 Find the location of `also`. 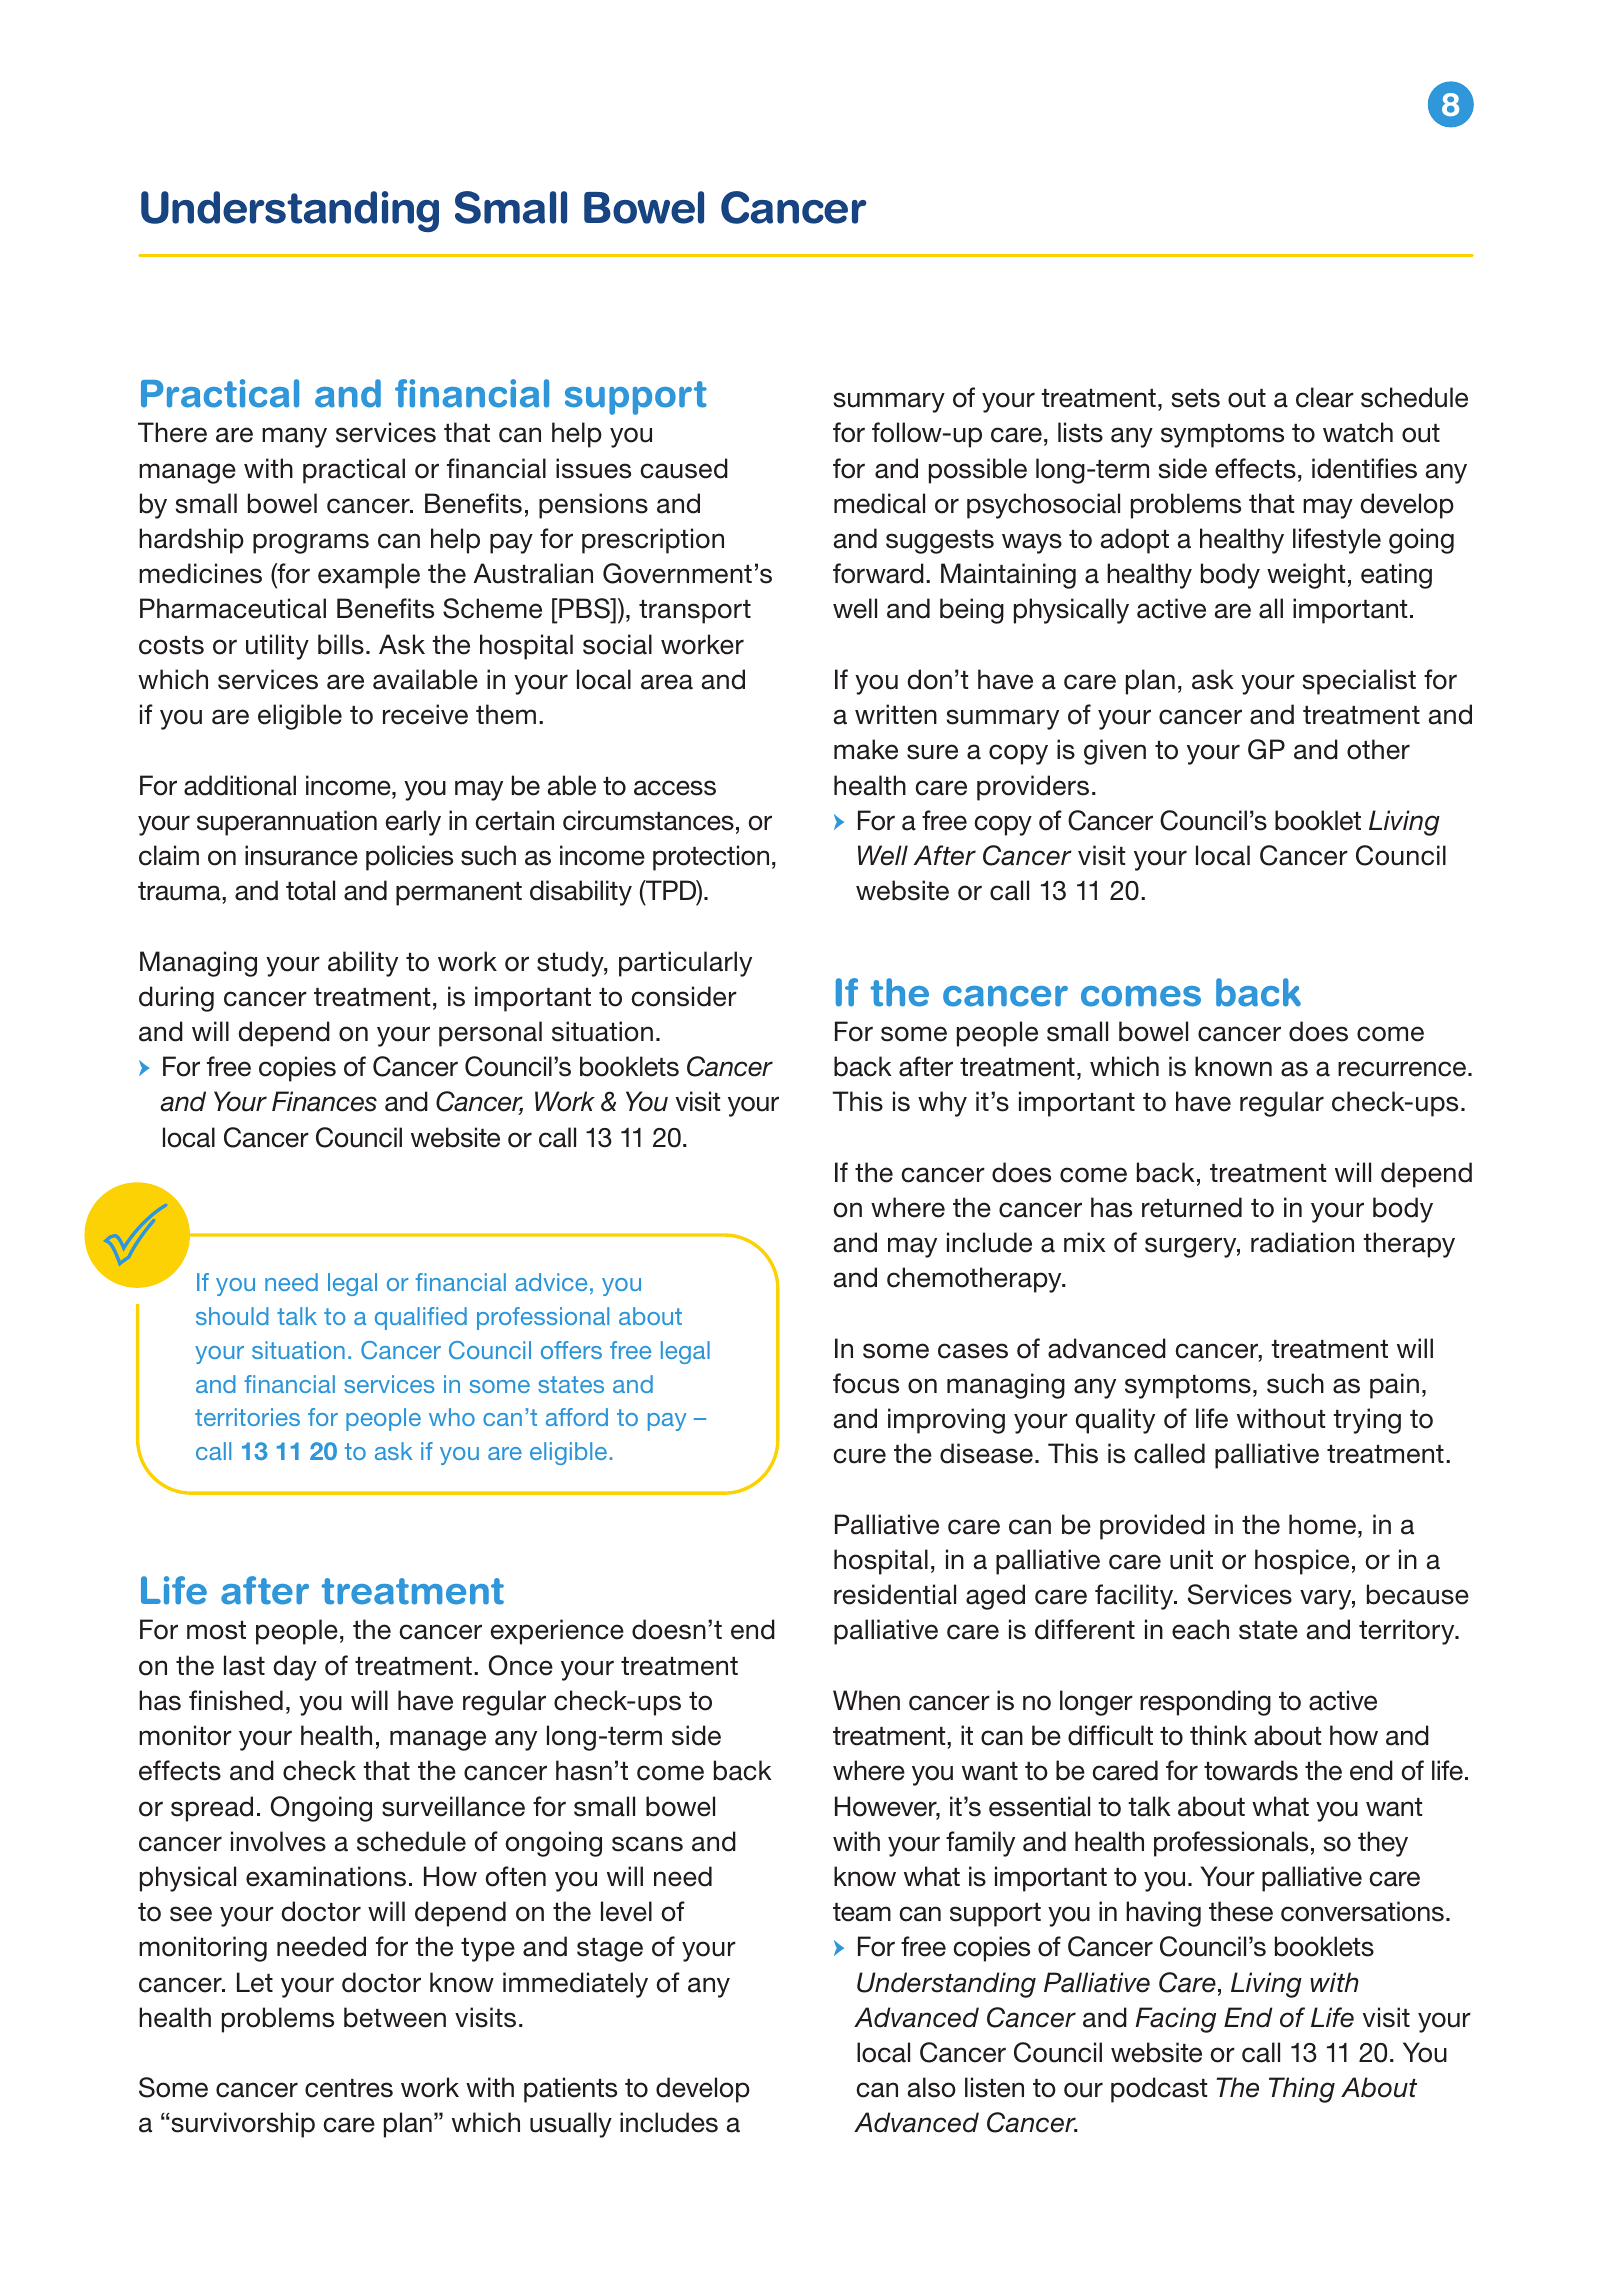

also is located at coordinates (931, 2087).
